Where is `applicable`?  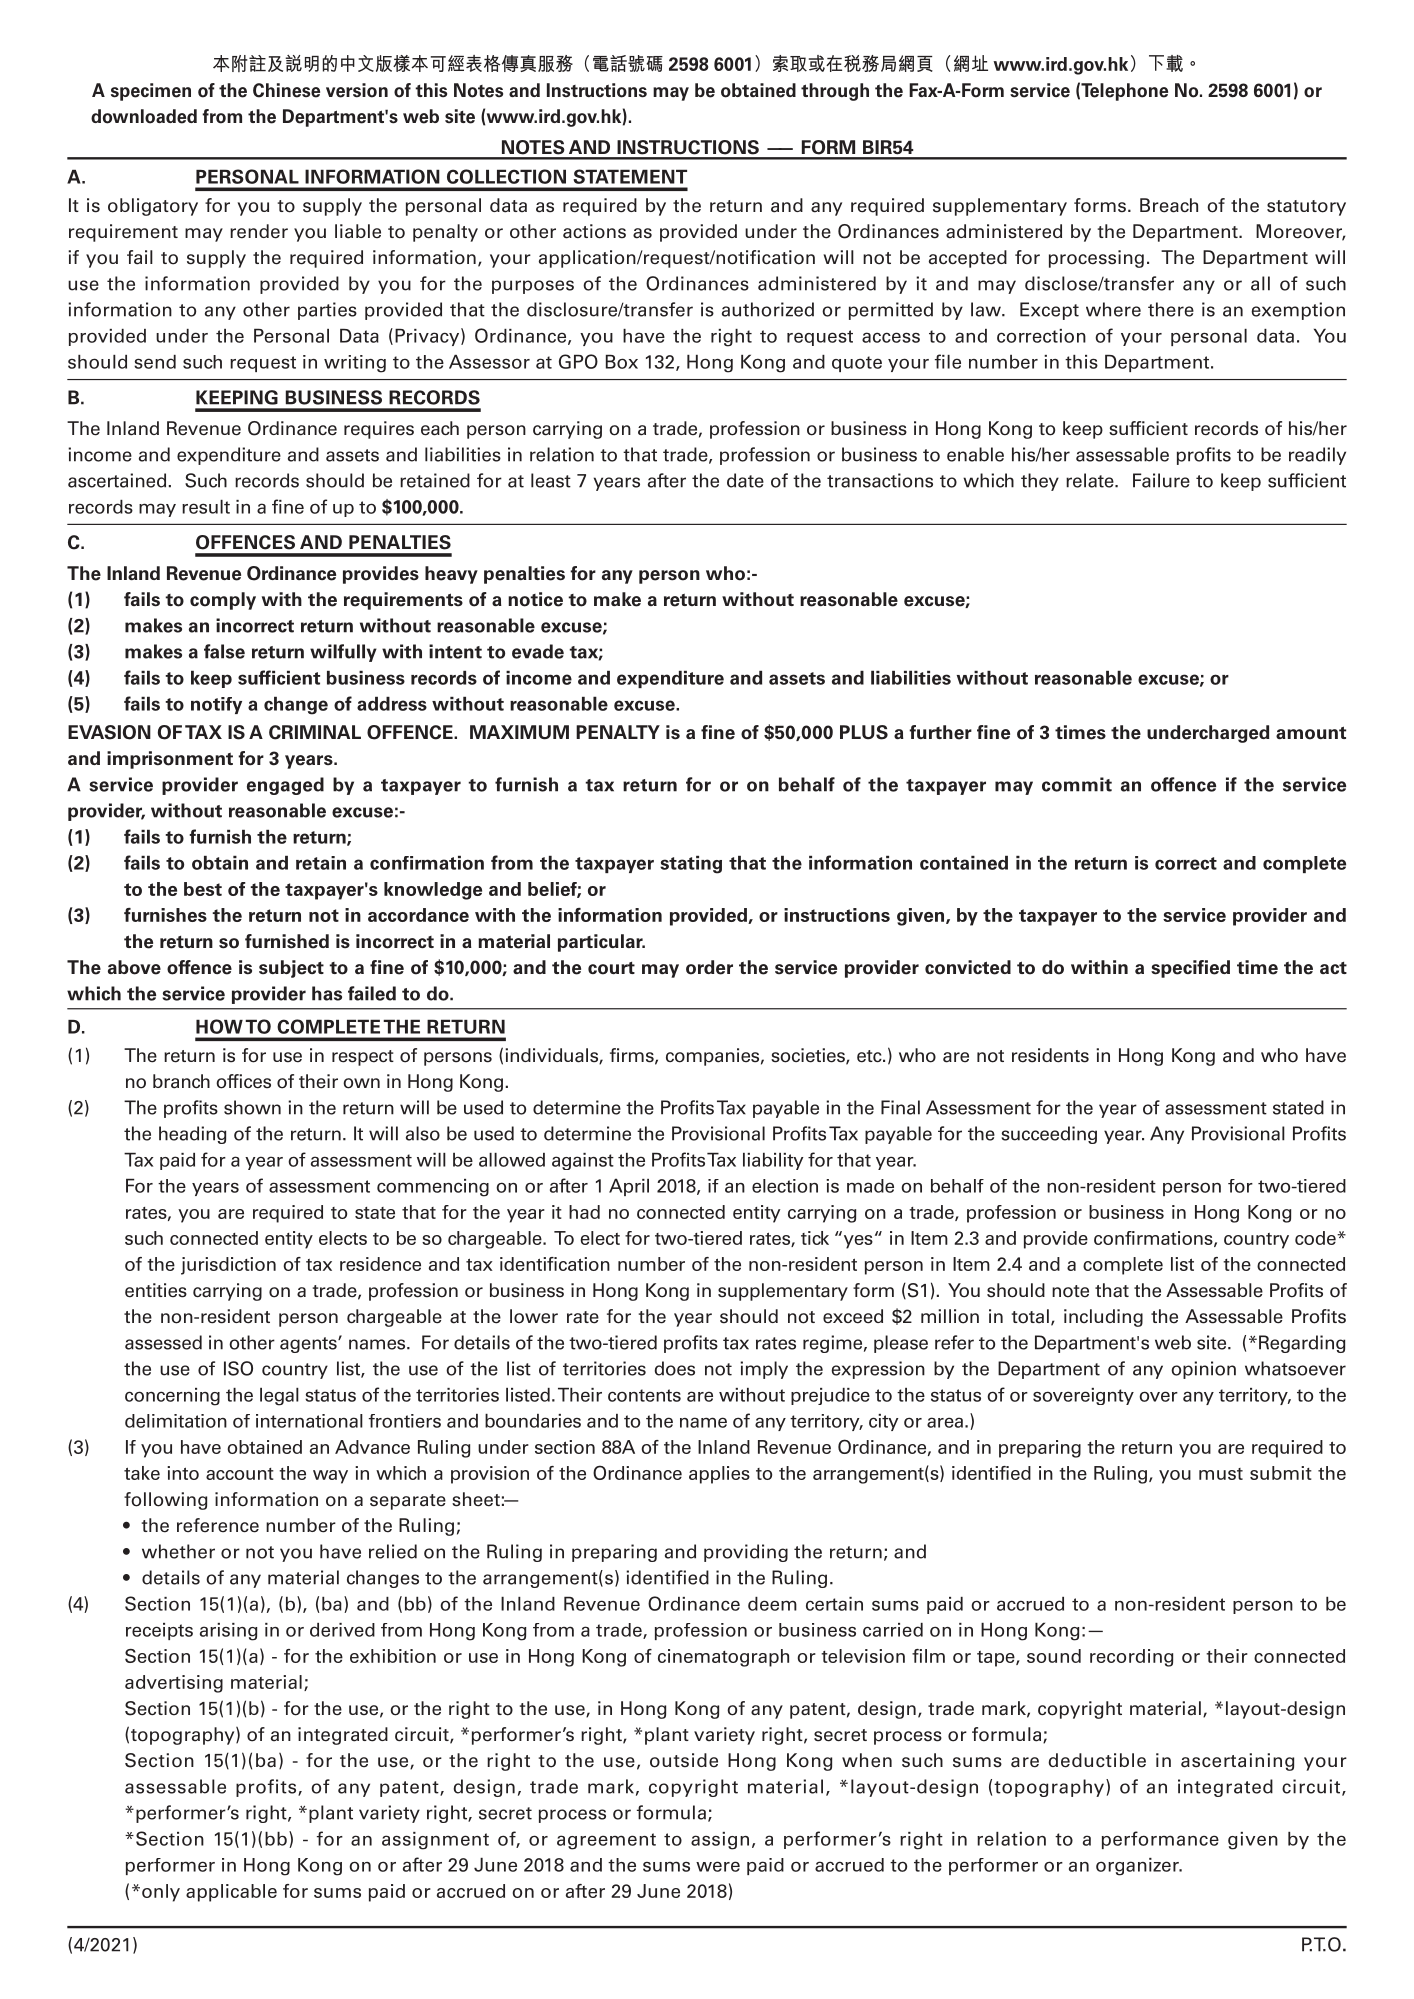 applicable is located at coordinates (231, 1893).
